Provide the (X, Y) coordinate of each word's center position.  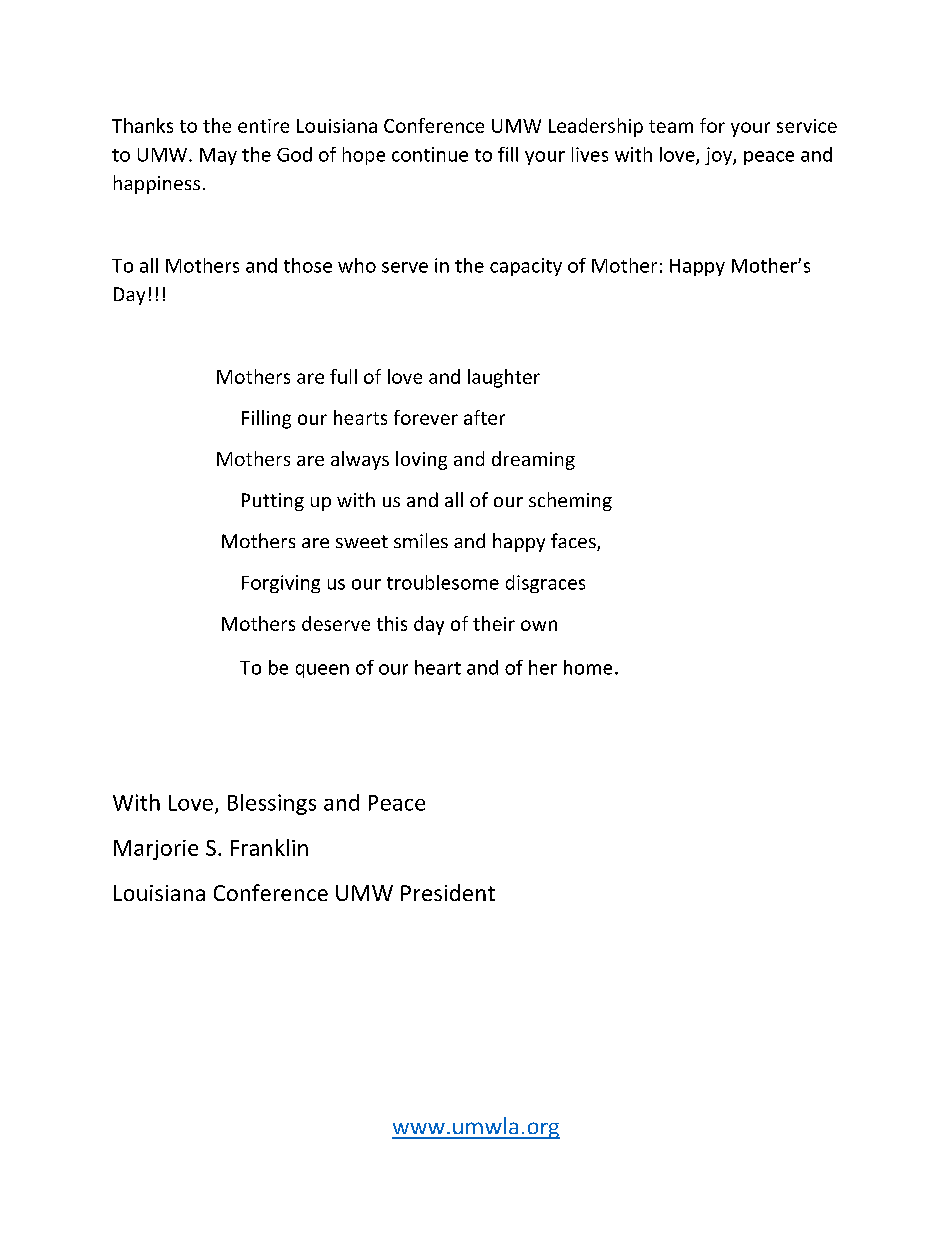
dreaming (533, 460)
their (494, 623)
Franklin (269, 847)
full (343, 376)
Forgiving (281, 584)
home (588, 667)
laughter (504, 378)
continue (430, 154)
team (671, 126)
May (218, 156)
